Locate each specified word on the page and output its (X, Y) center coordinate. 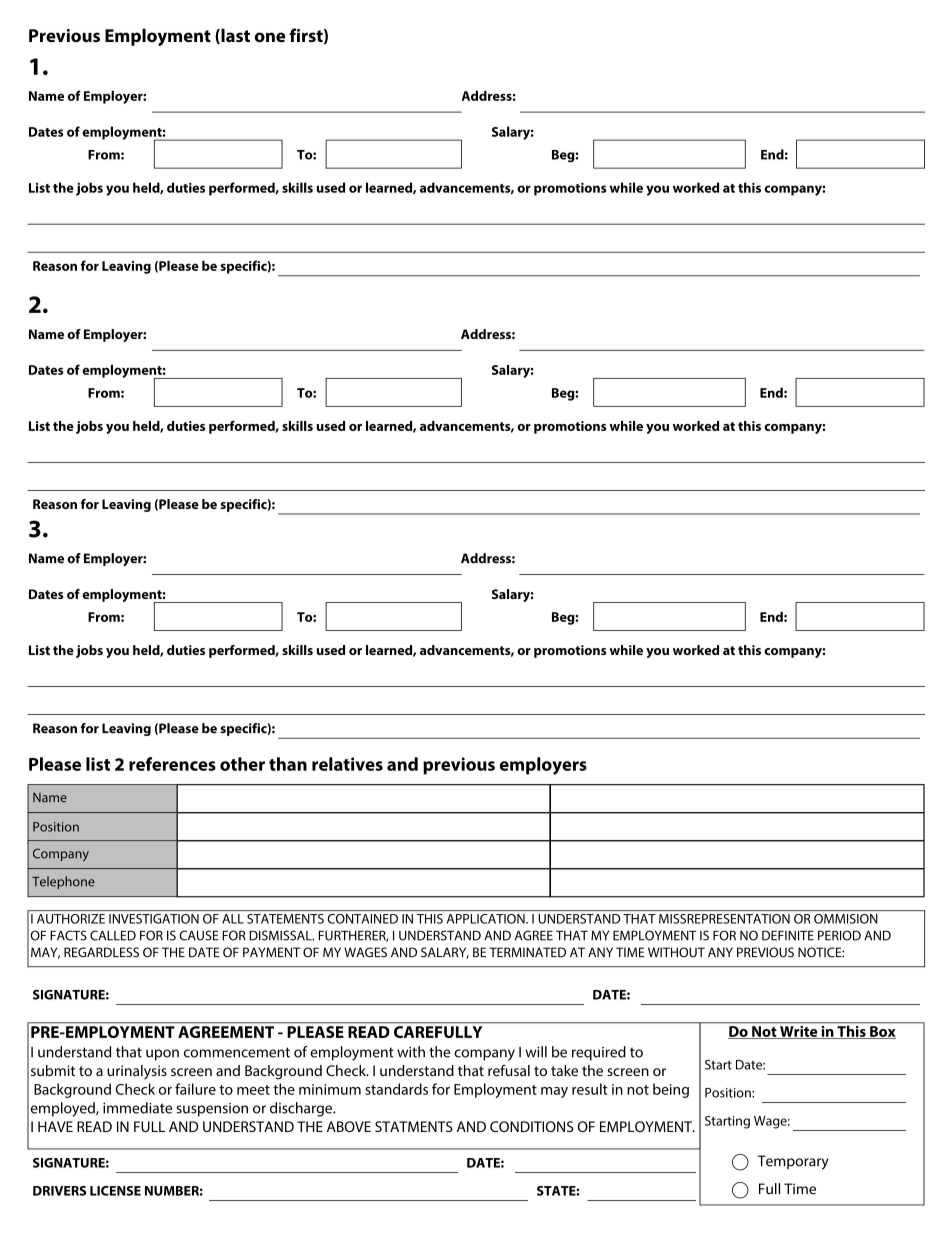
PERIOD (839, 935)
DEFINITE (788, 935)
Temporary (793, 1162)
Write (799, 1031)
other (242, 764)
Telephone (63, 882)
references (172, 764)
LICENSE (115, 1191)
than (288, 764)
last (234, 36)
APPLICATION (487, 919)
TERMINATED (527, 952)
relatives (347, 764)
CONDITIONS (531, 1126)
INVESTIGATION (154, 919)
